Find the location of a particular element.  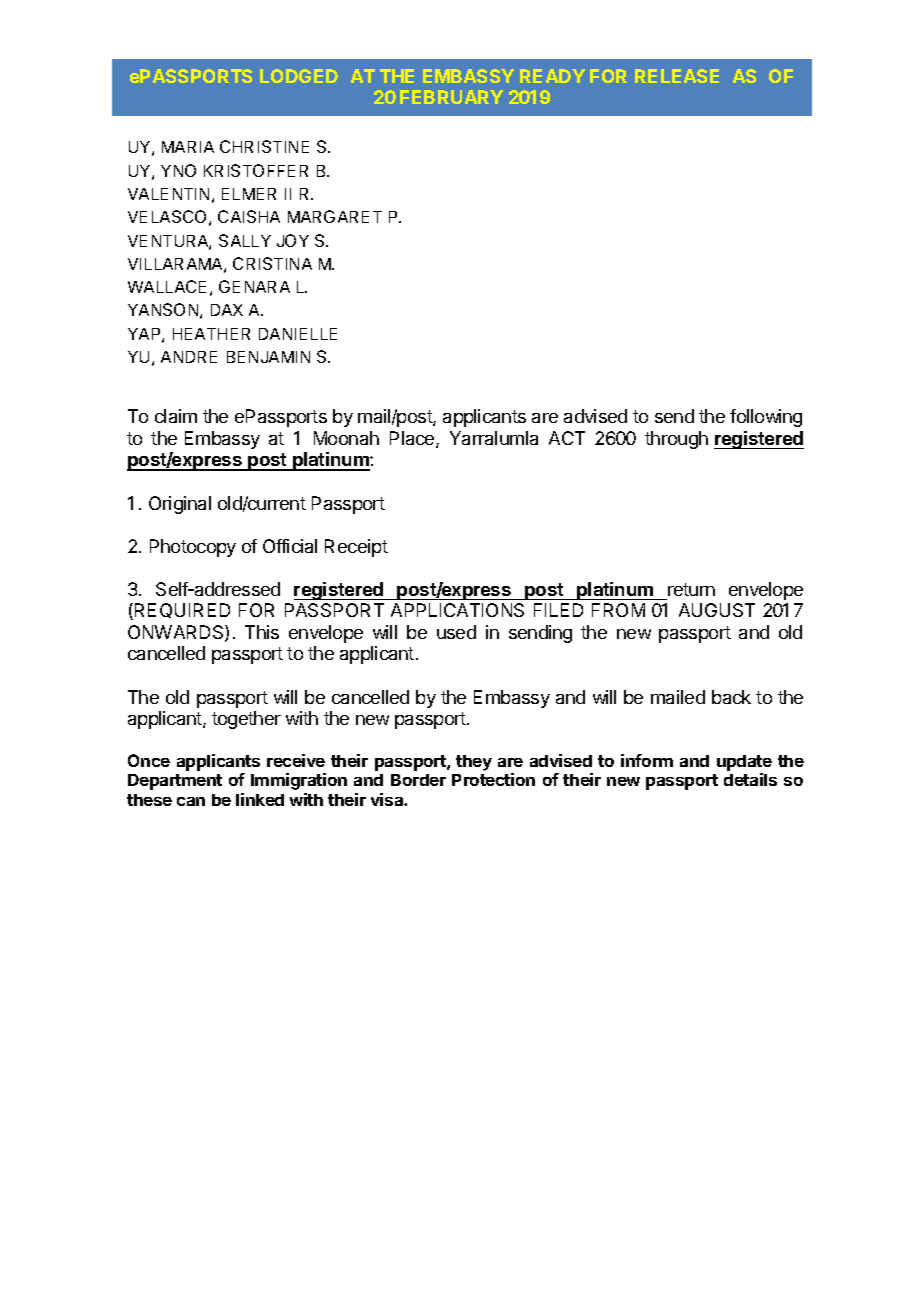

KRISTOFFER is located at coordinates (256, 170).
